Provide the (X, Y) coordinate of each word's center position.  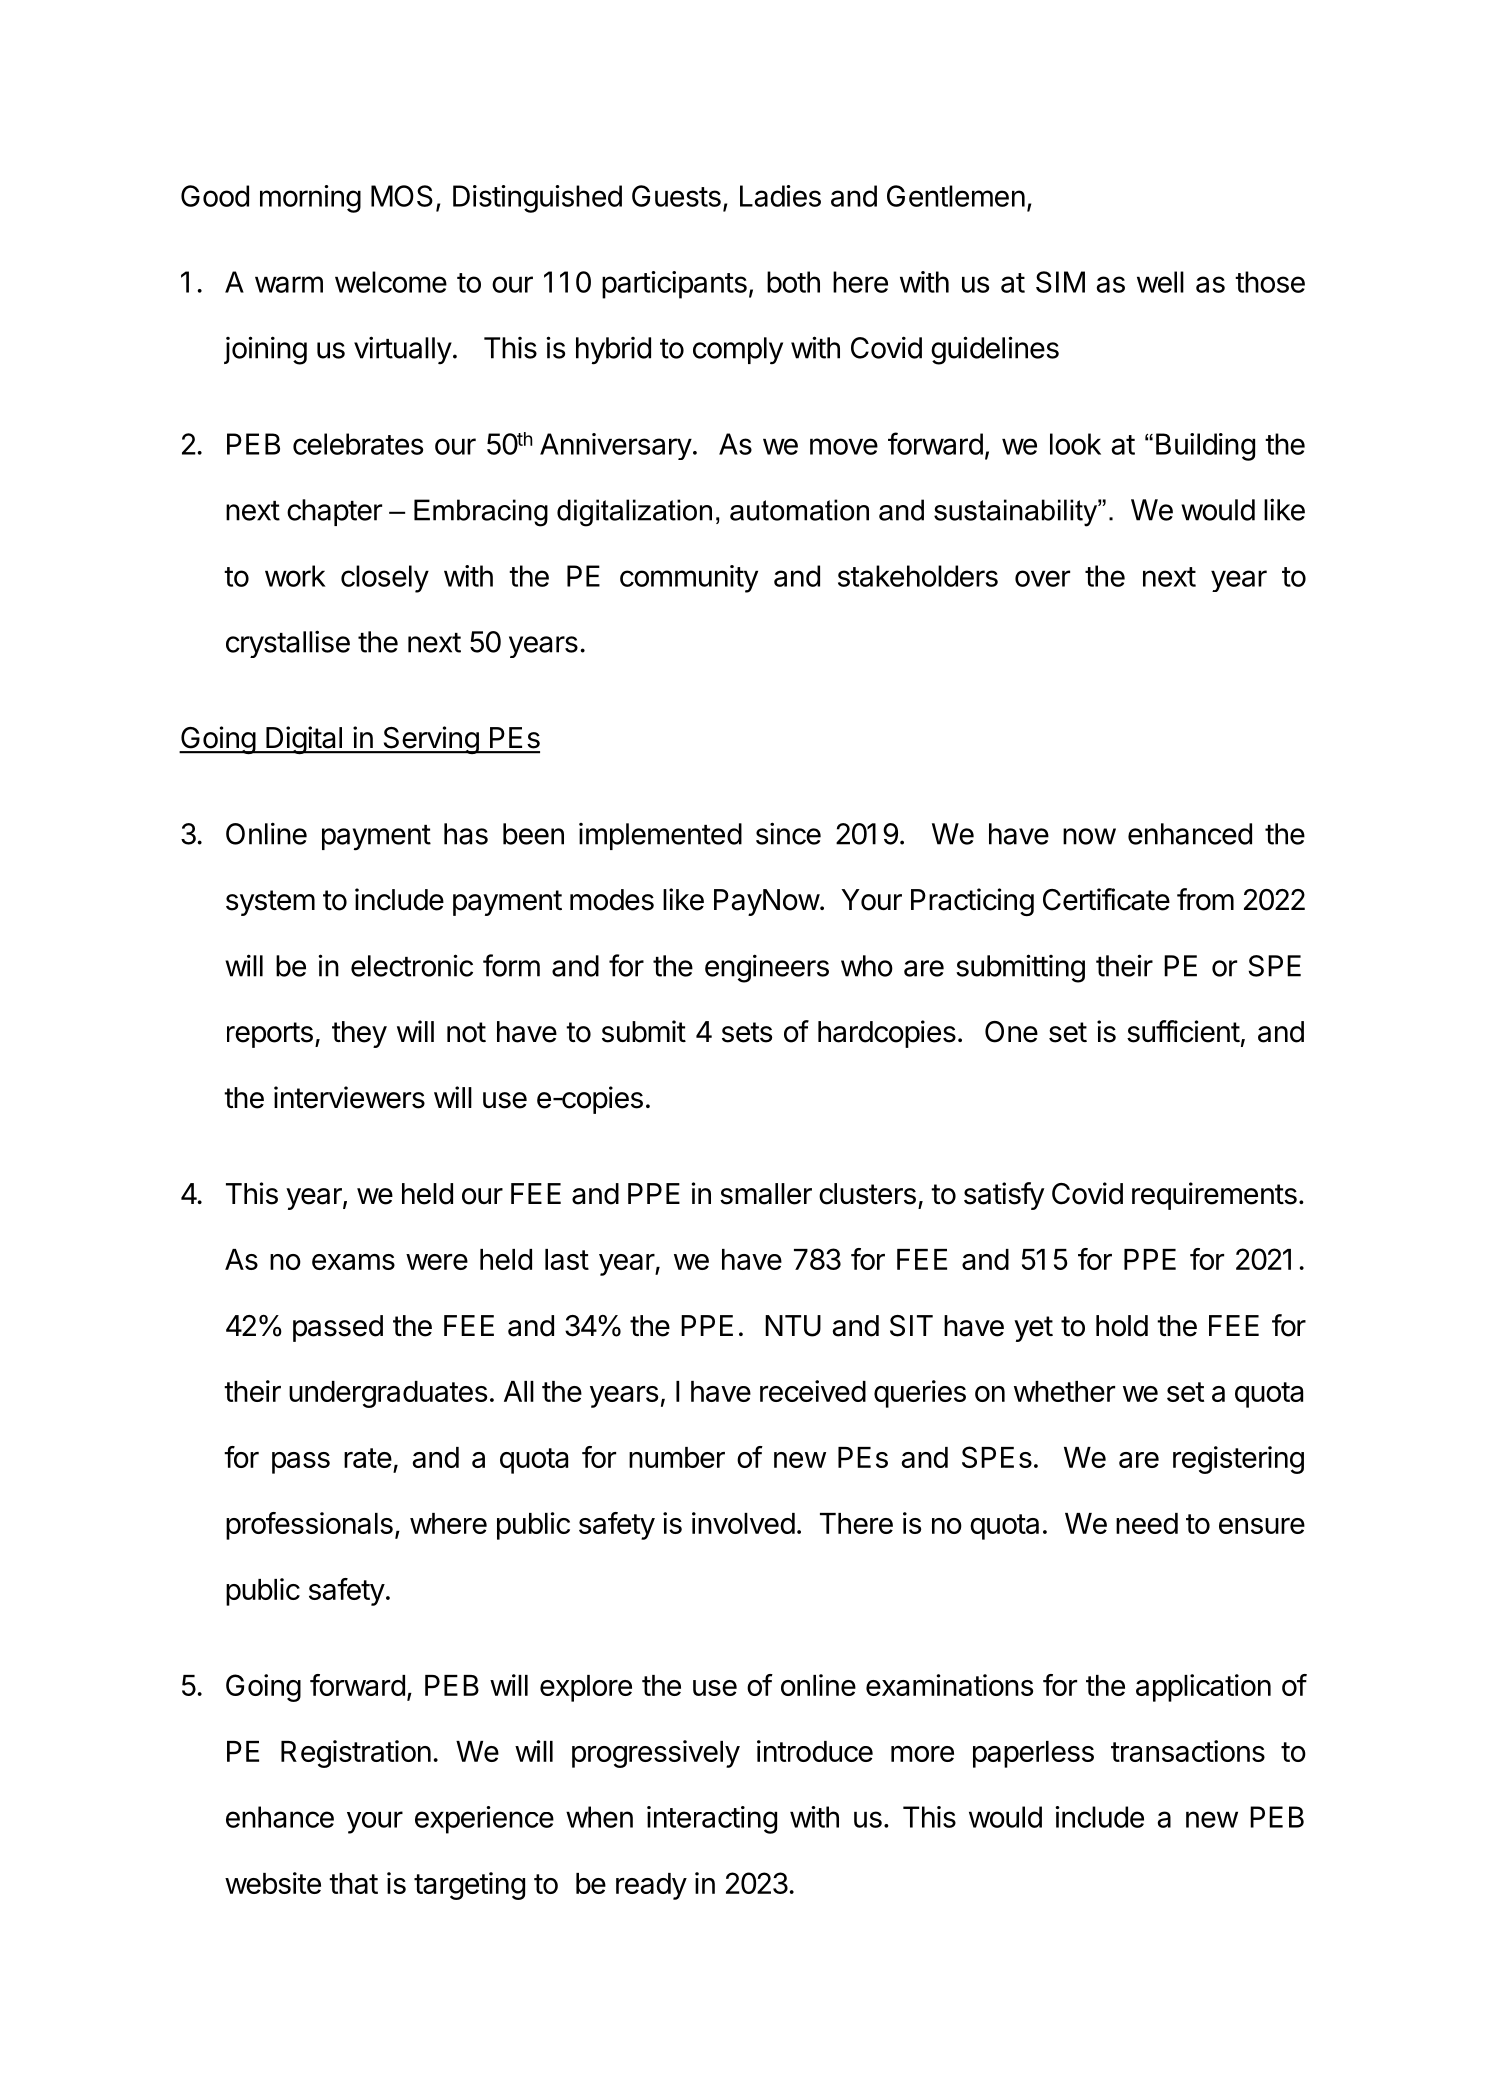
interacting (712, 1820)
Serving (430, 740)
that (353, 1883)
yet (1033, 1329)
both (793, 282)
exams (353, 1262)
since (788, 833)
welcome (391, 282)
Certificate (1106, 899)
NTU (793, 1326)
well (1160, 282)
